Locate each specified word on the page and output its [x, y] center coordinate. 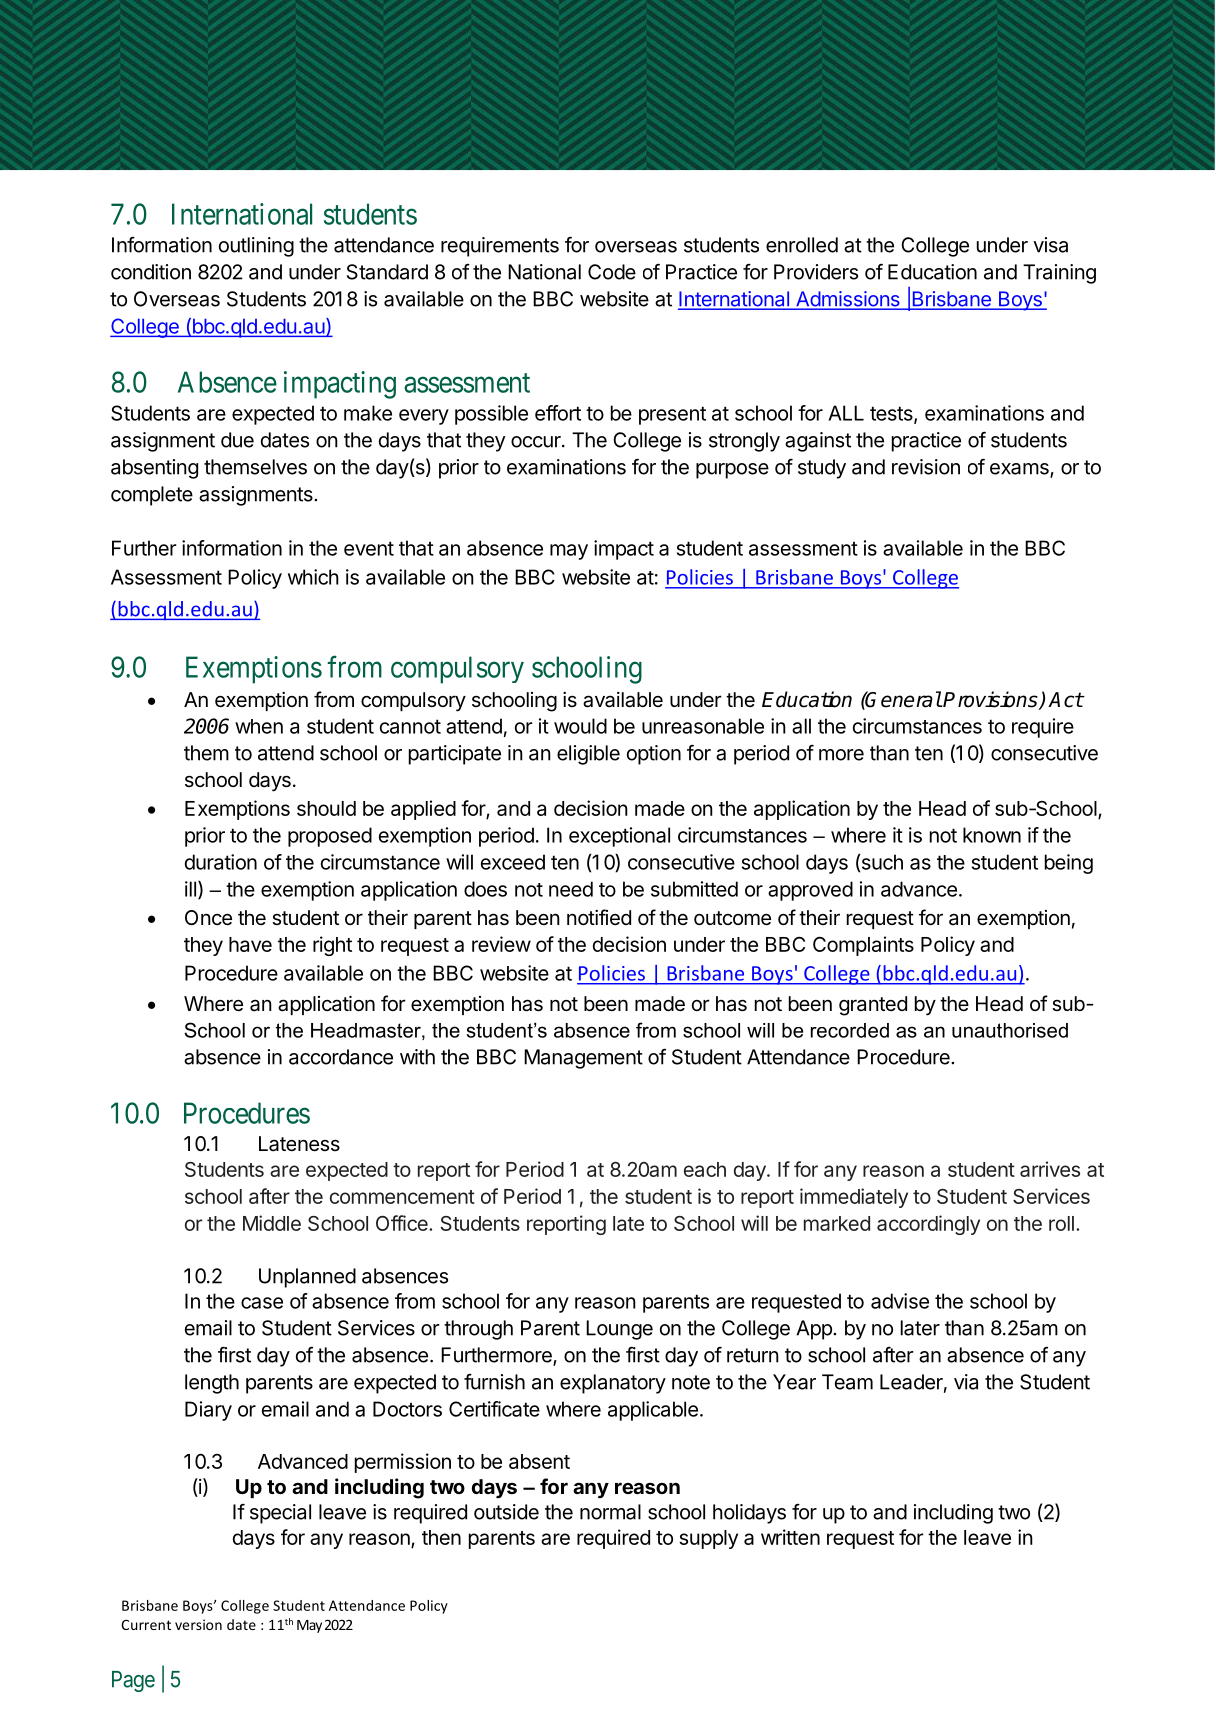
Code [612, 272]
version [198, 1624]
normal [610, 1512]
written [790, 1537]
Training [1059, 274]
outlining [256, 247]
